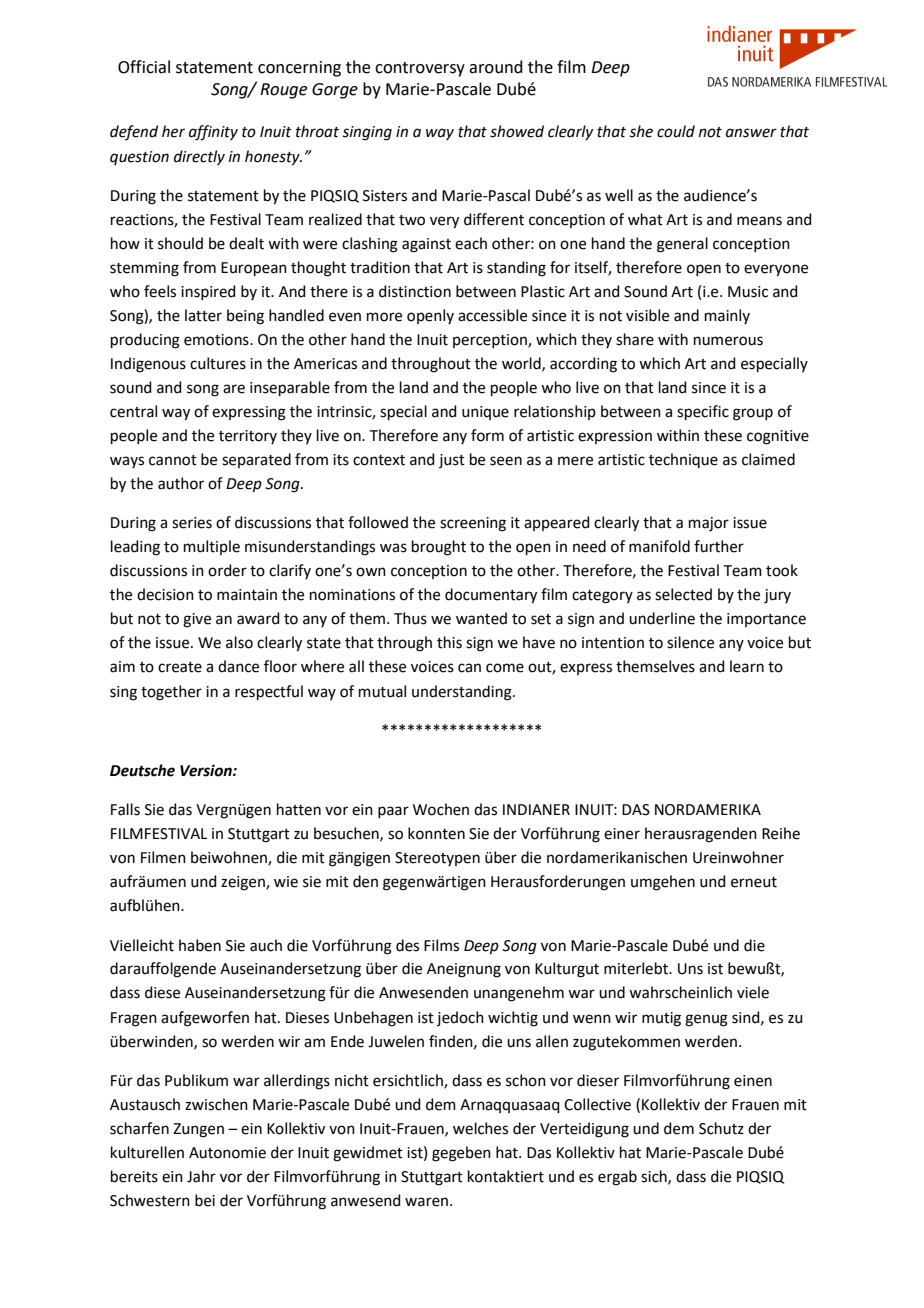 The image size is (924, 1308). I want to click on affinity, so click(213, 133).
